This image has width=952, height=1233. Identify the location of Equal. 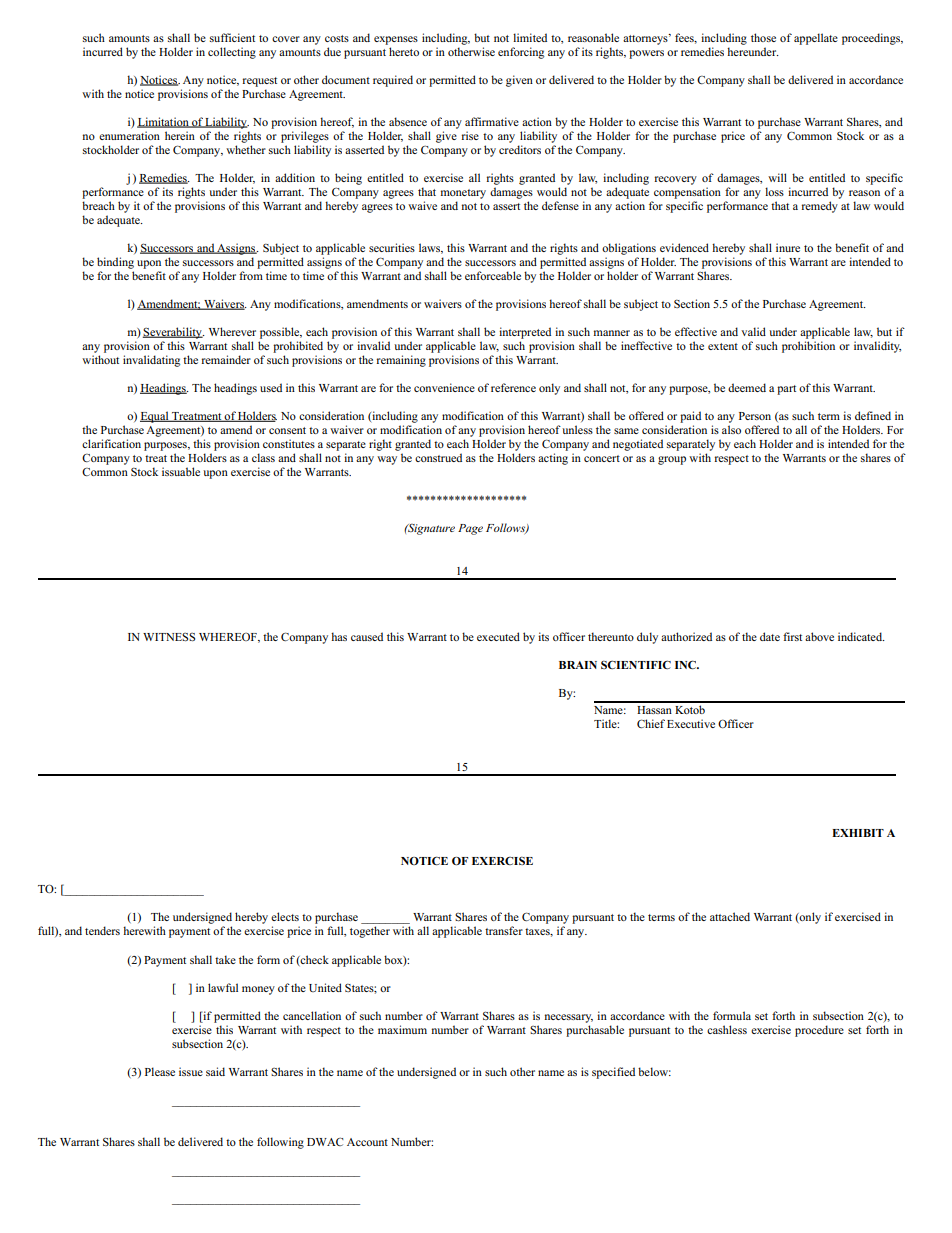
(155, 417).
